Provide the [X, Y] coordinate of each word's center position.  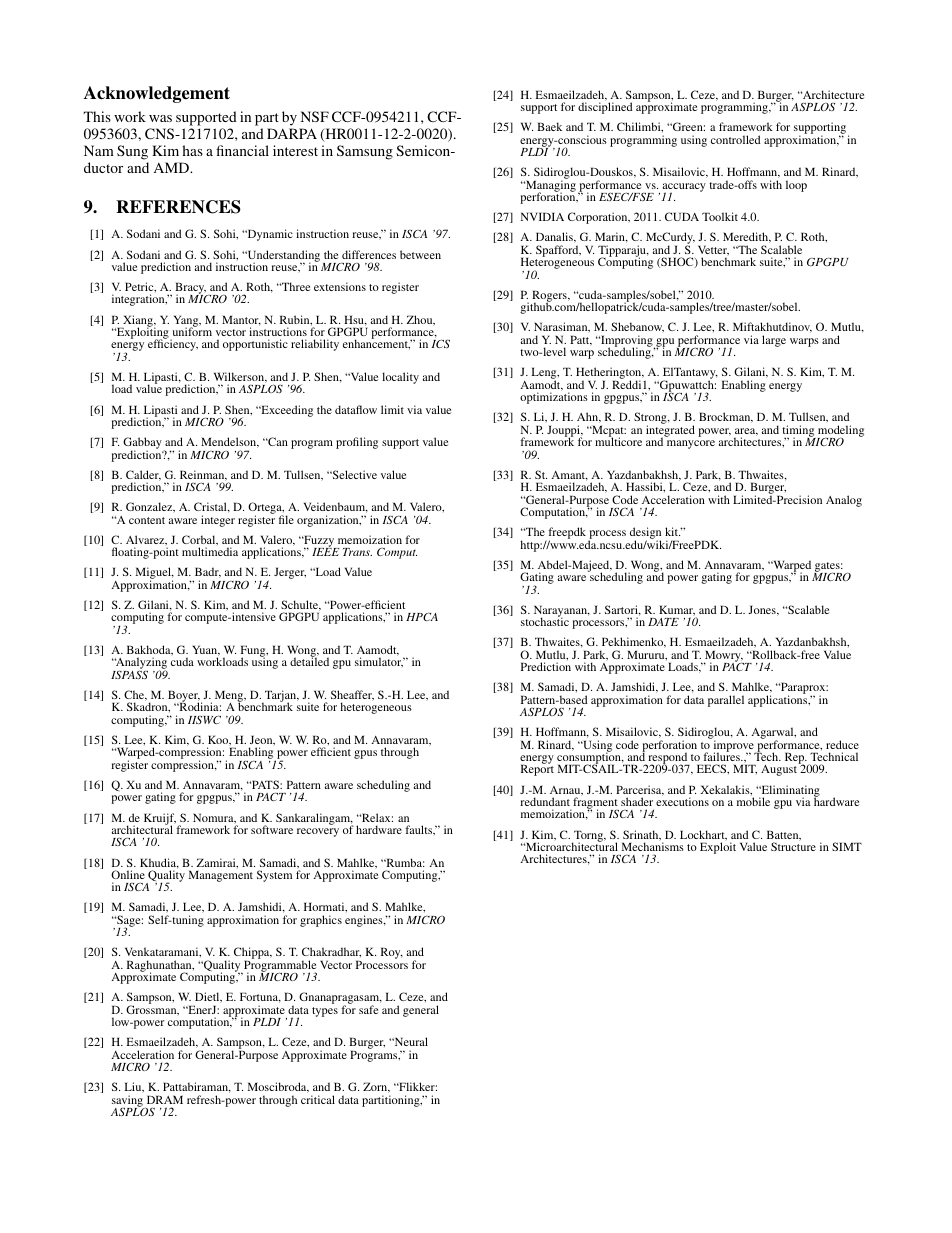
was [160, 118]
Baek [549, 126]
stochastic [545, 621]
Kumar [677, 610]
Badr [208, 572]
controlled [736, 139]
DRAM [165, 1099]
